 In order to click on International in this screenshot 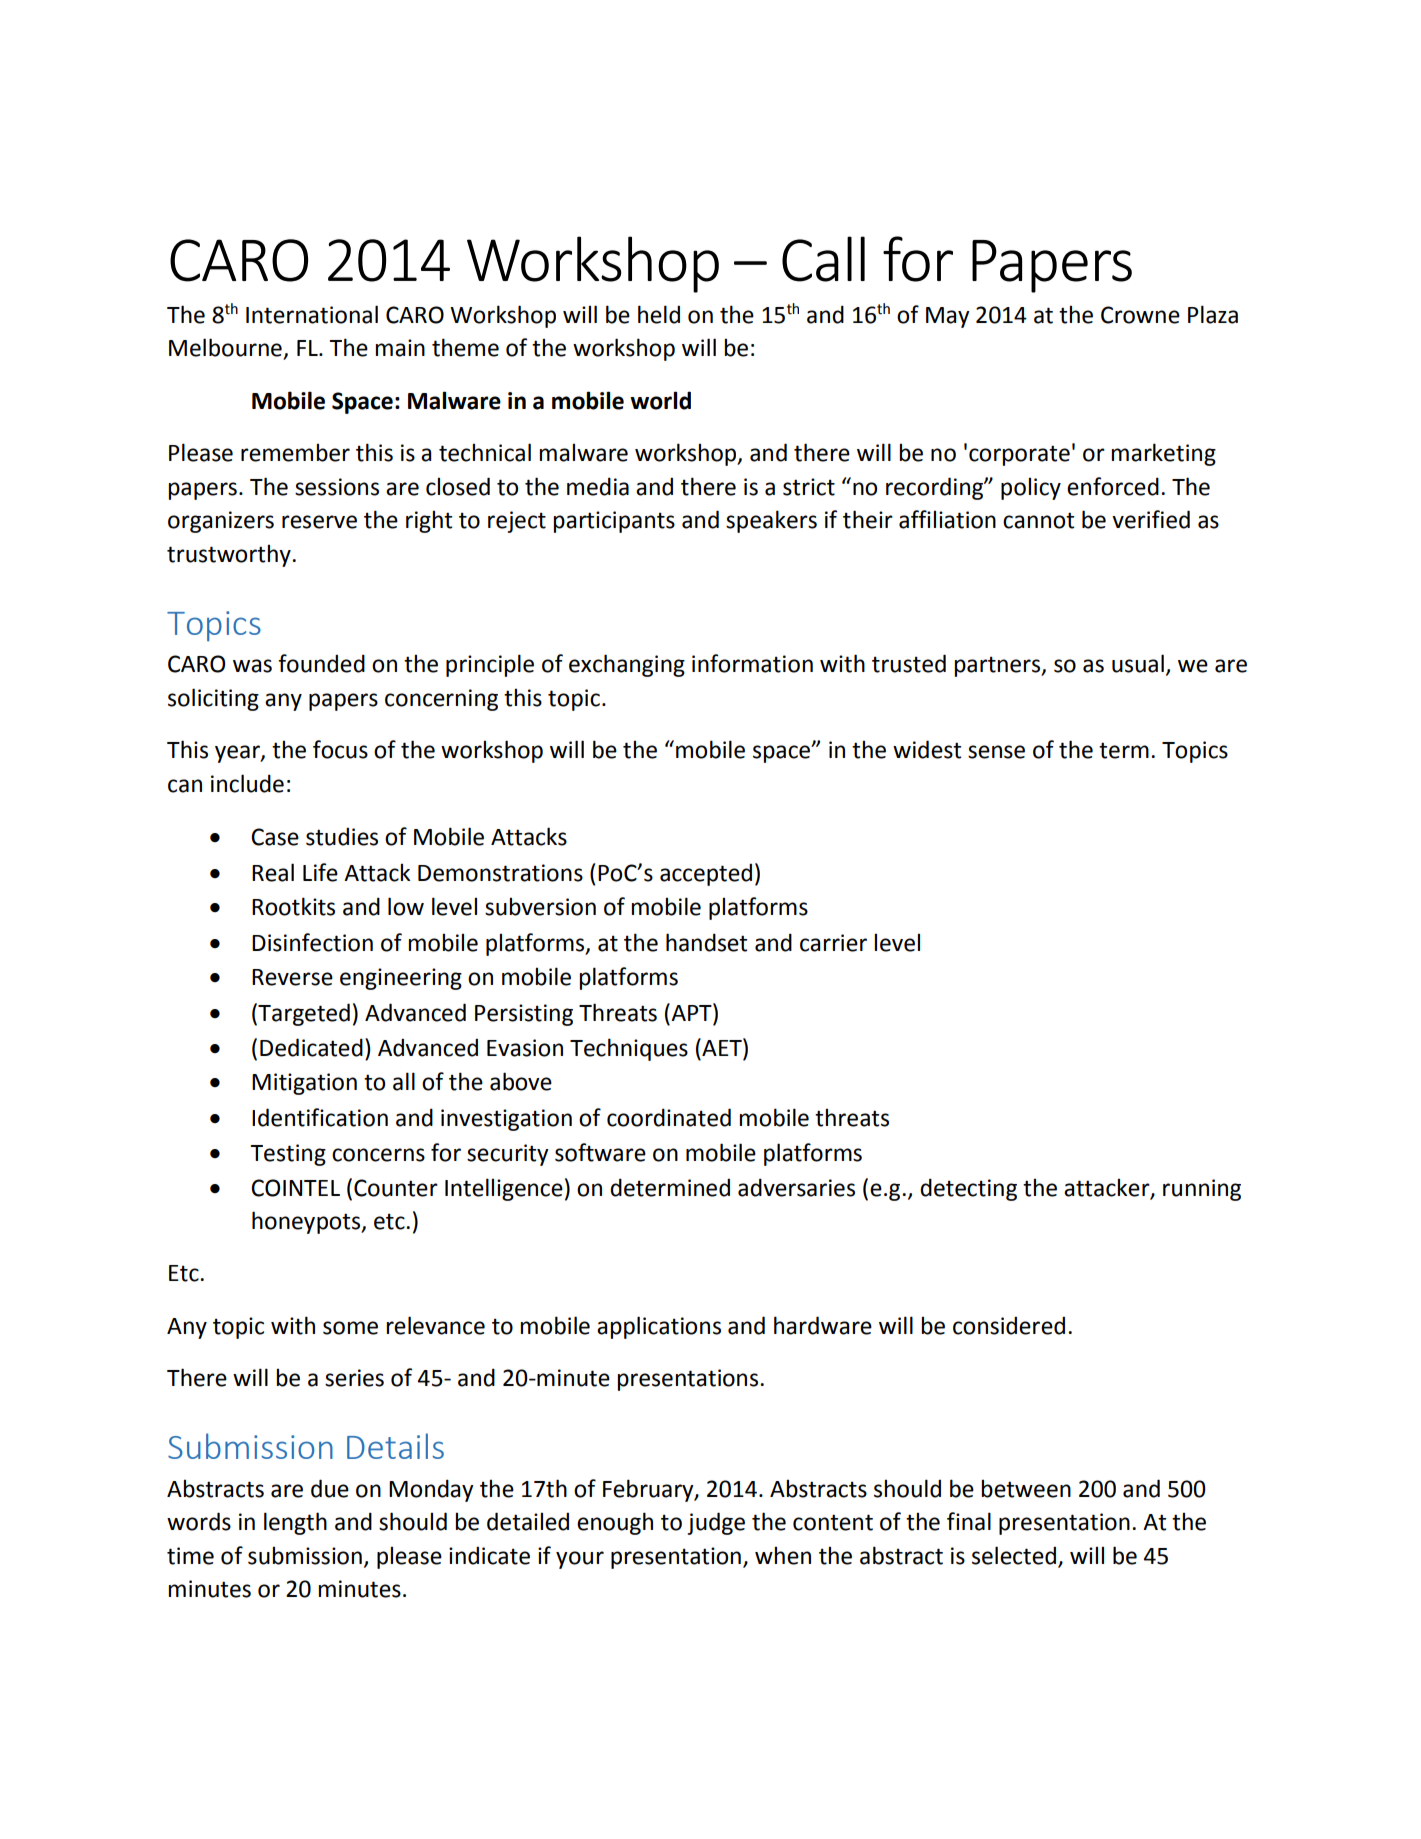, I will do `click(312, 314)`.
